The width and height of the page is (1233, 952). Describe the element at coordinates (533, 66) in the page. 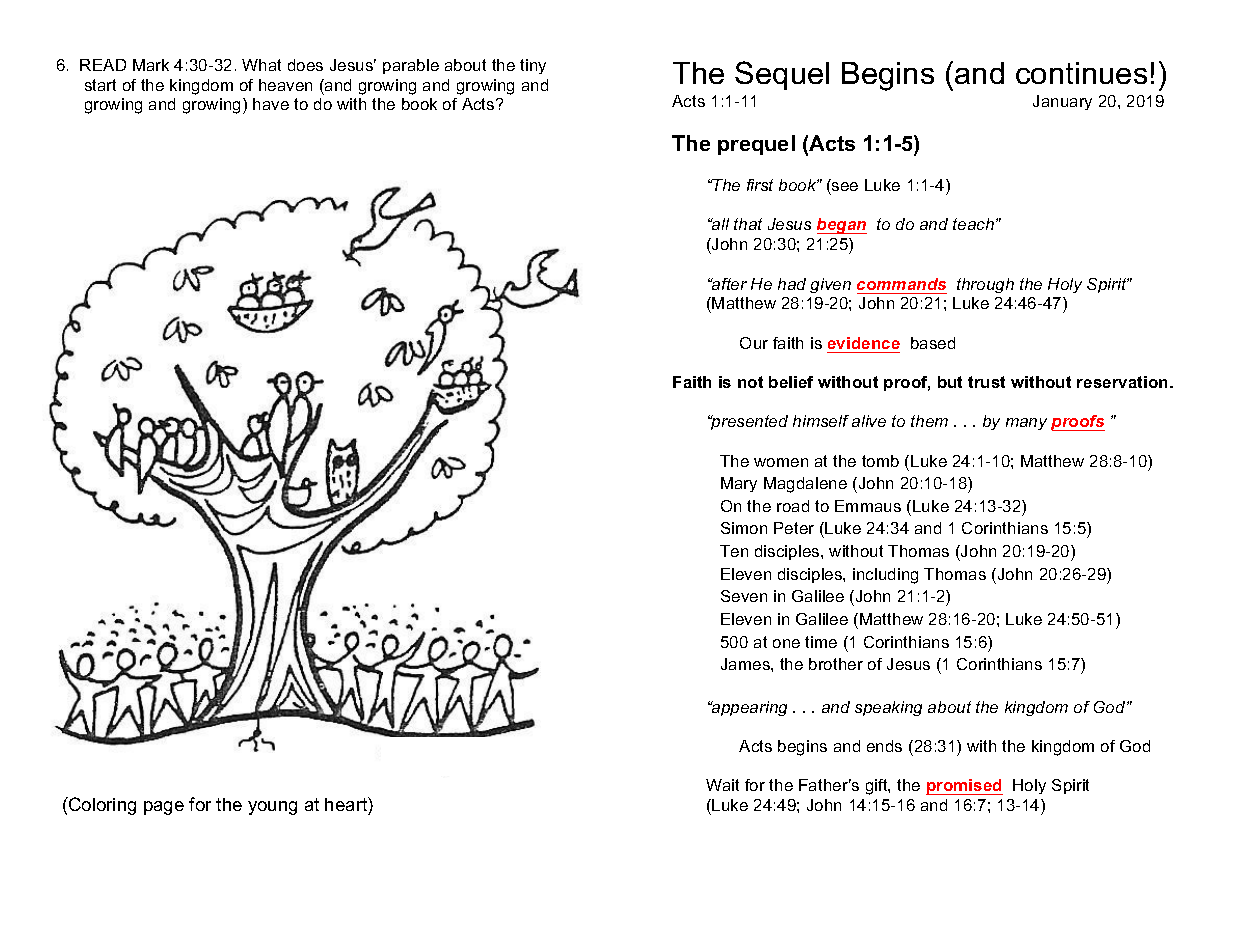

I see `tiny` at that location.
